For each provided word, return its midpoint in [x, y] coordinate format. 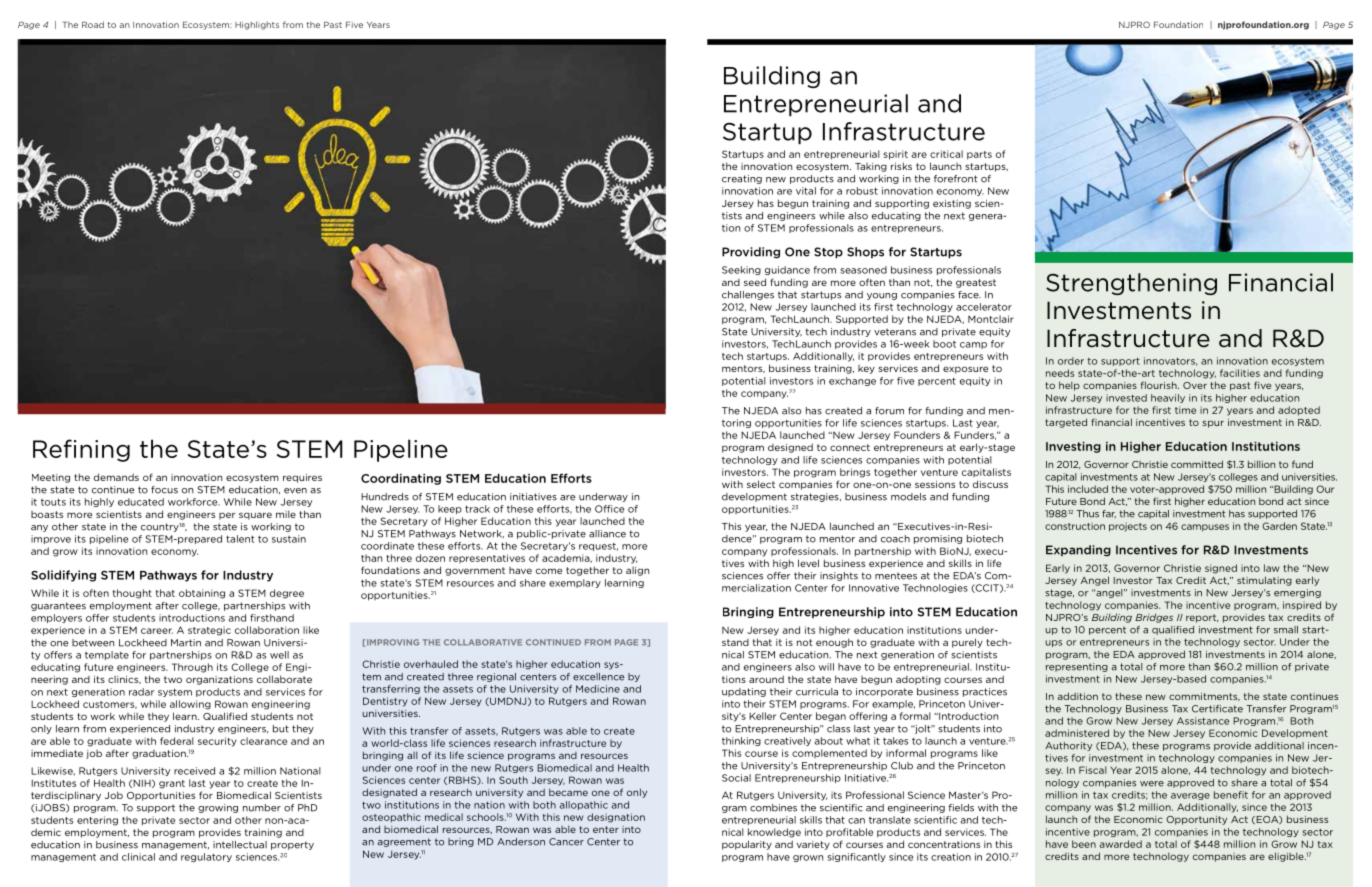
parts [979, 155]
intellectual [240, 845]
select [761, 484]
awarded [1121, 844]
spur [1213, 424]
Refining [81, 450]
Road [93, 24]
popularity [747, 845]
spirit [896, 155]
